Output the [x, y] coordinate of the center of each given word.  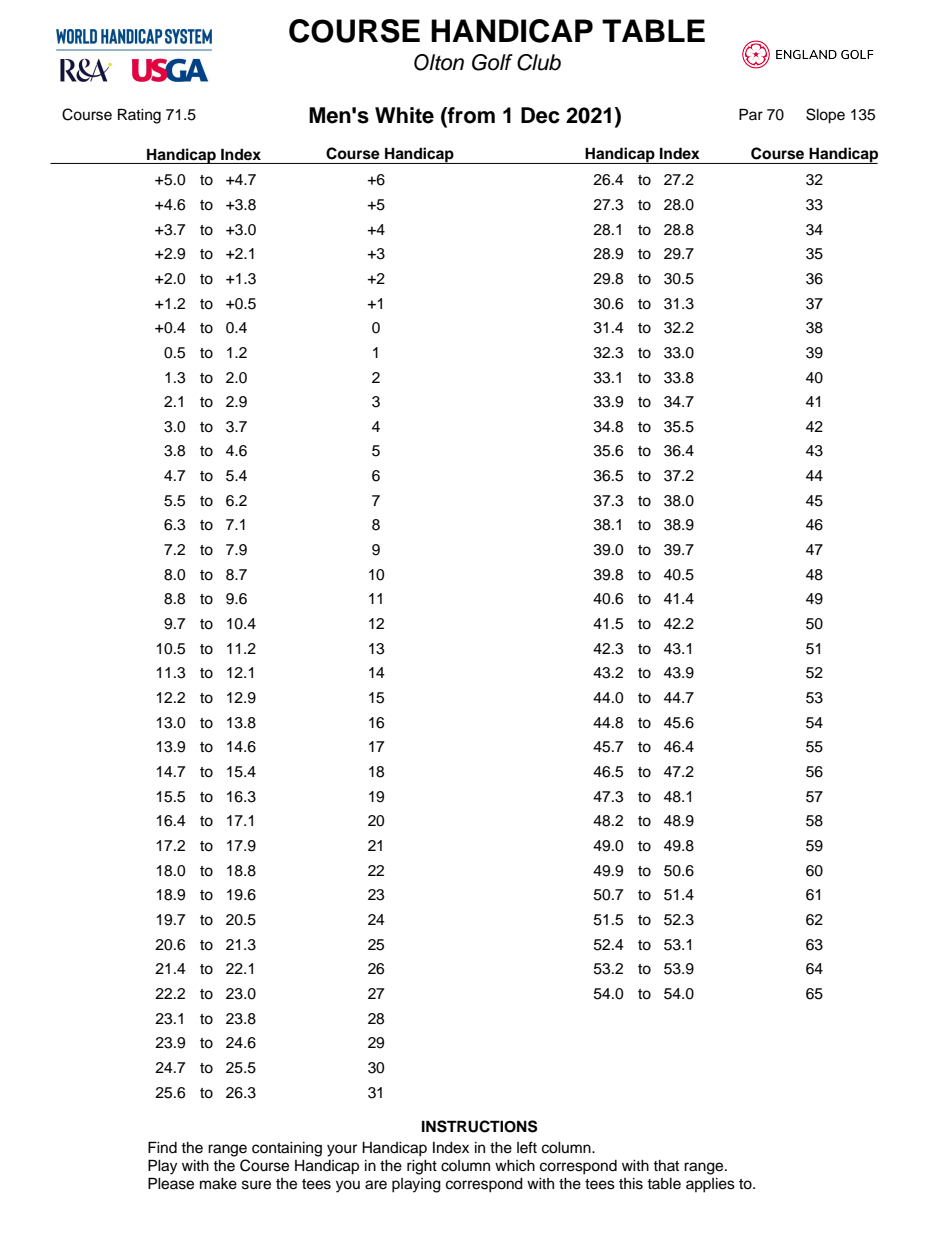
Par [751, 114]
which [515, 1166]
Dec [540, 115]
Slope [825, 116]
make [218, 1184]
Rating [139, 116]
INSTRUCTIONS [480, 1126]
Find [162, 1147]
